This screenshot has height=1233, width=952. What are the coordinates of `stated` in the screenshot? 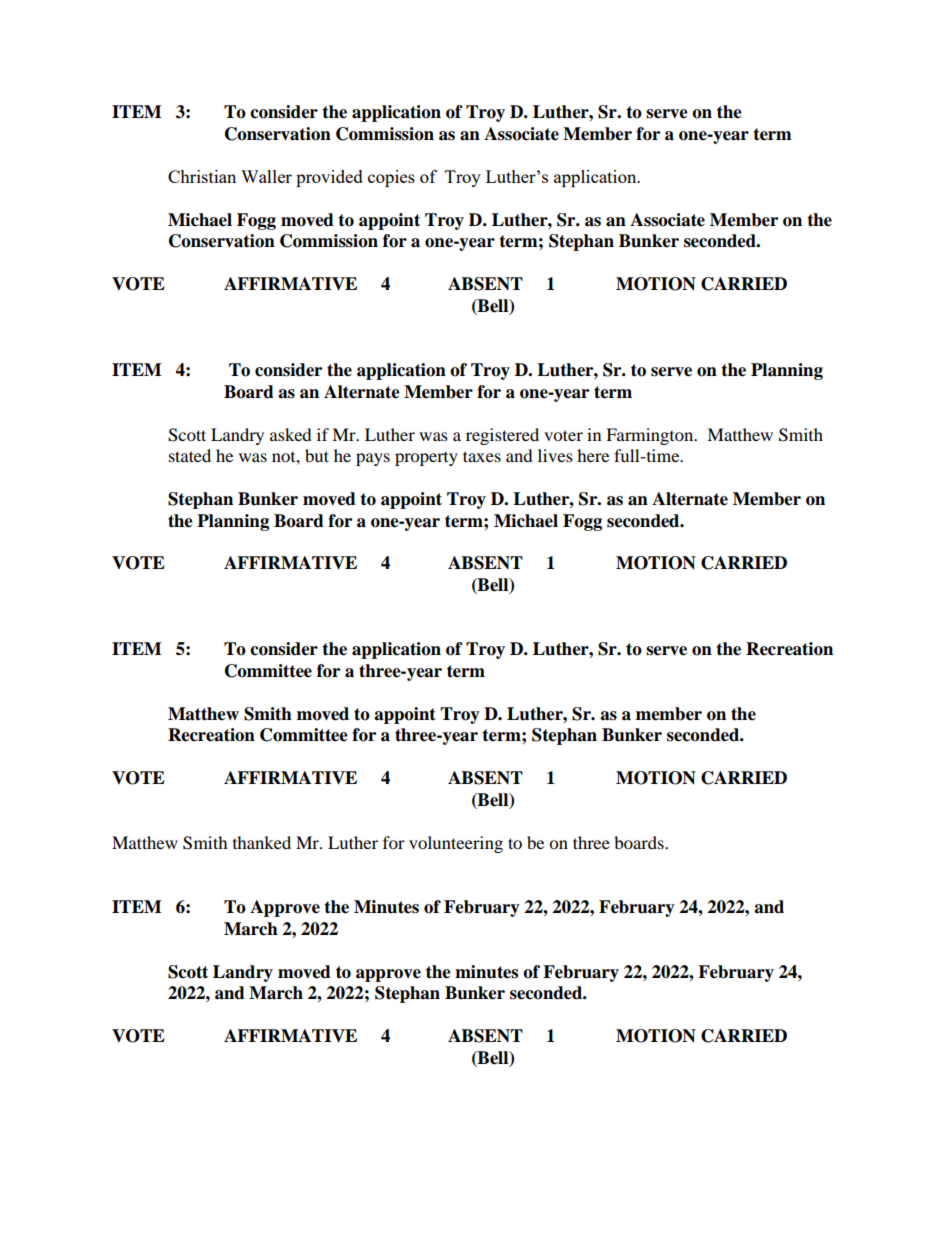 It's located at (190, 455).
